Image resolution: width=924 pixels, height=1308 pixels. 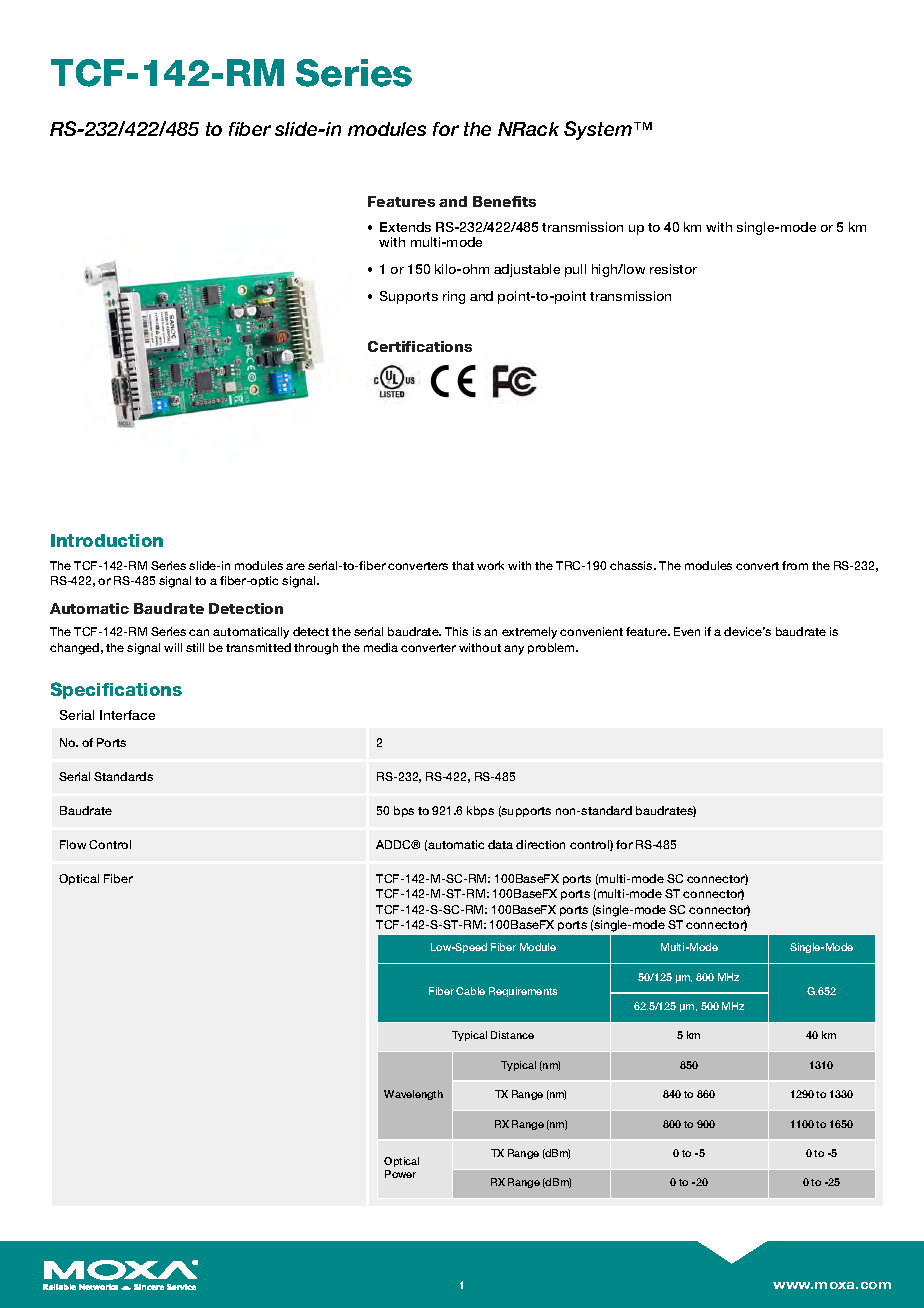 What do you see at coordinates (405, 227) in the page?
I see `Extends` at bounding box center [405, 227].
